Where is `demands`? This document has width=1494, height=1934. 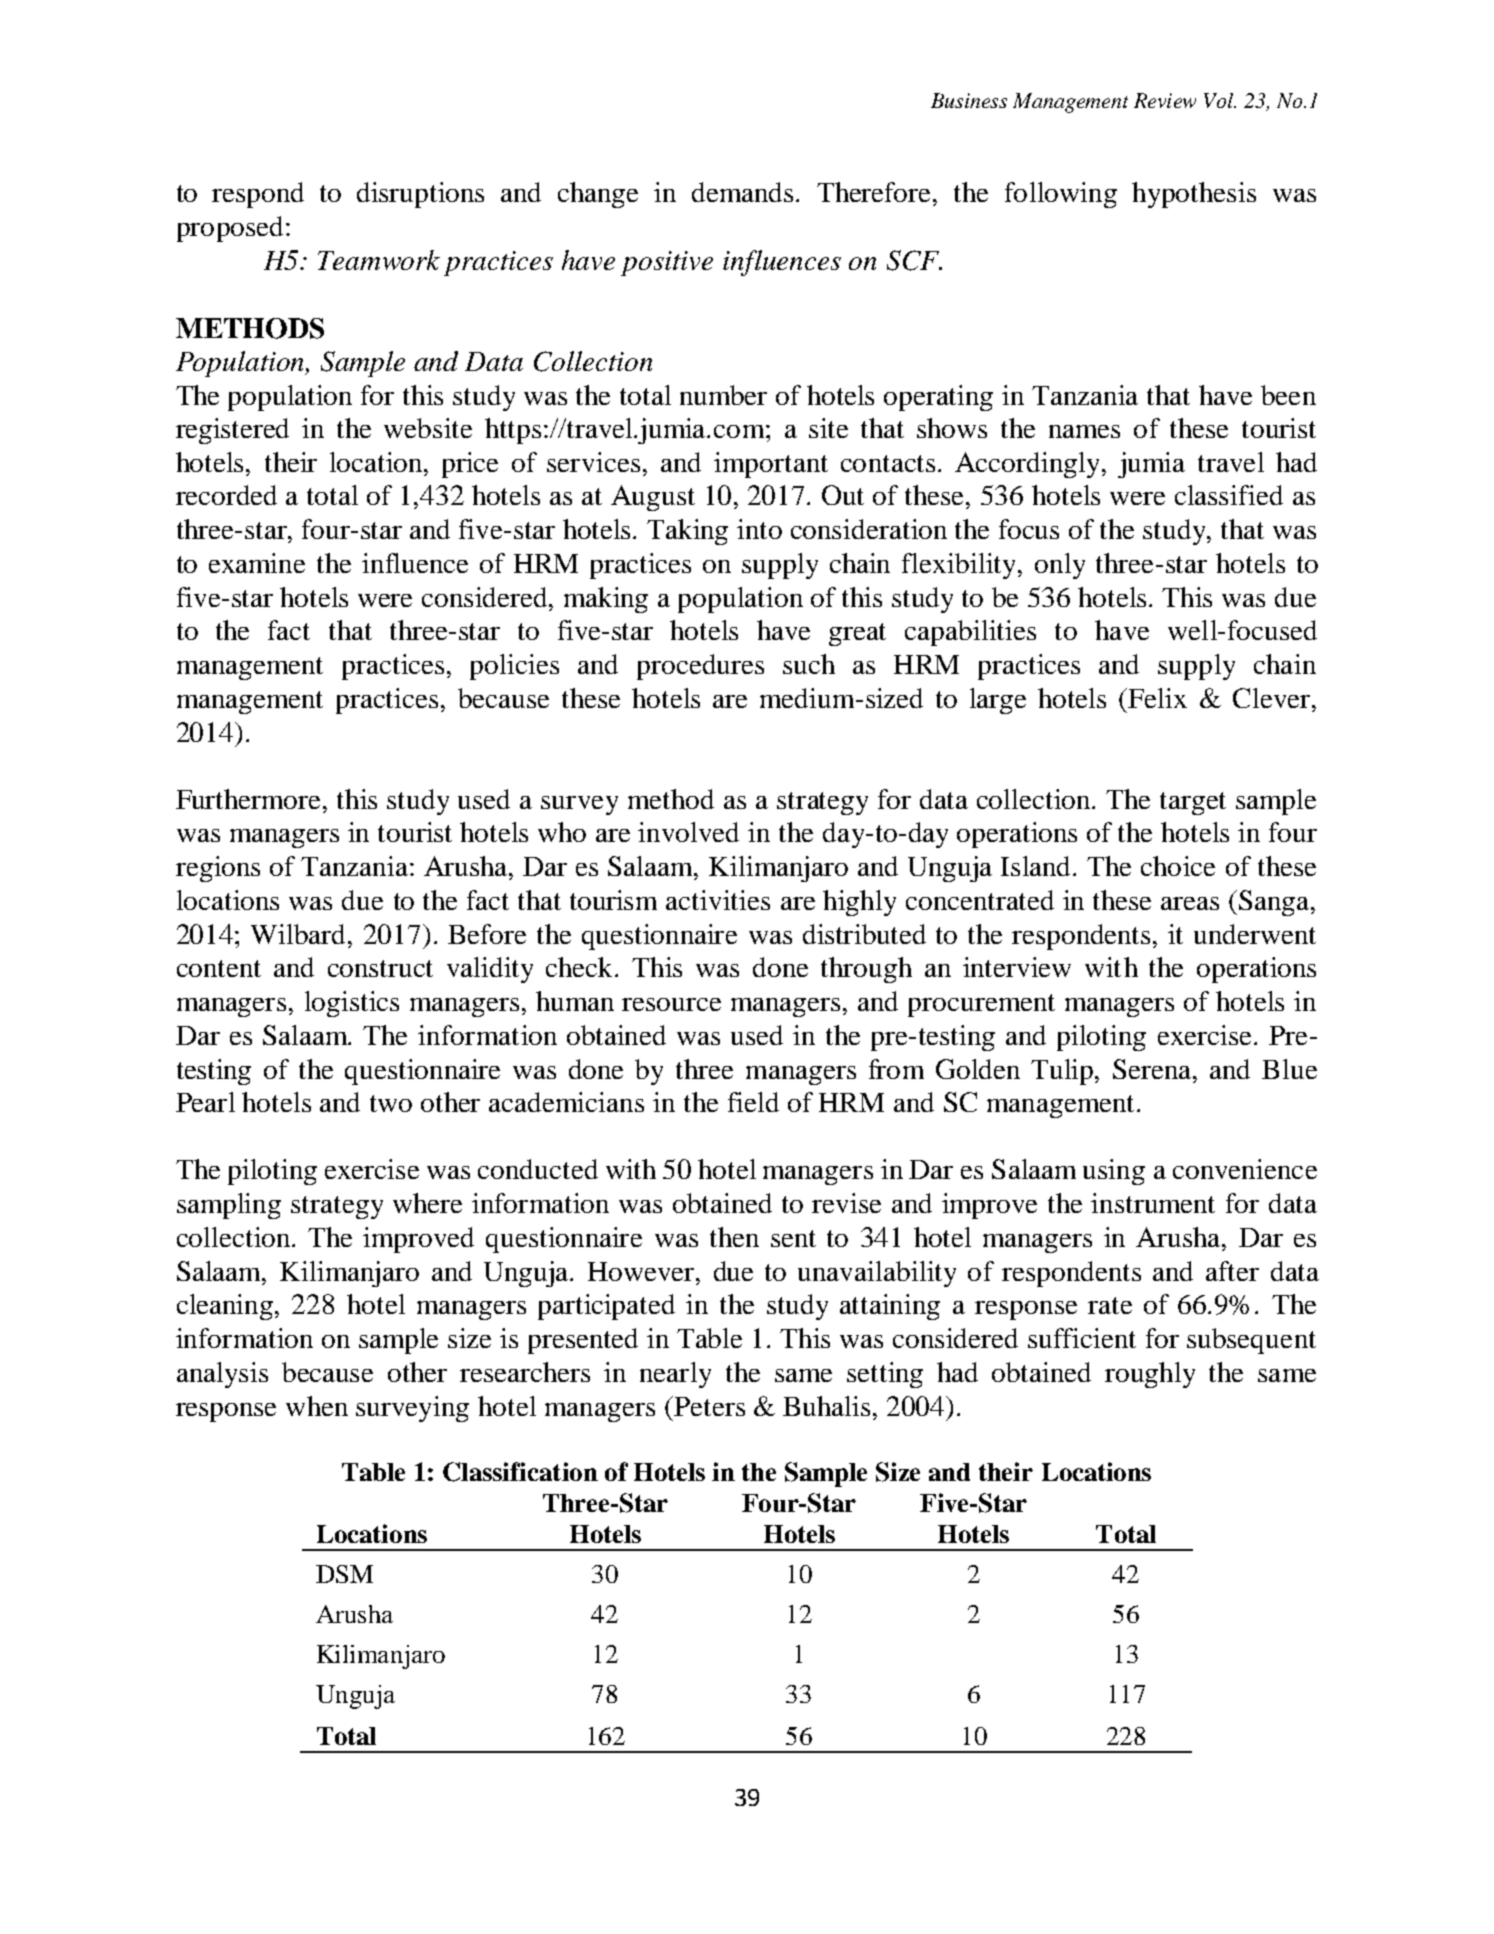 demands is located at coordinates (744, 192).
